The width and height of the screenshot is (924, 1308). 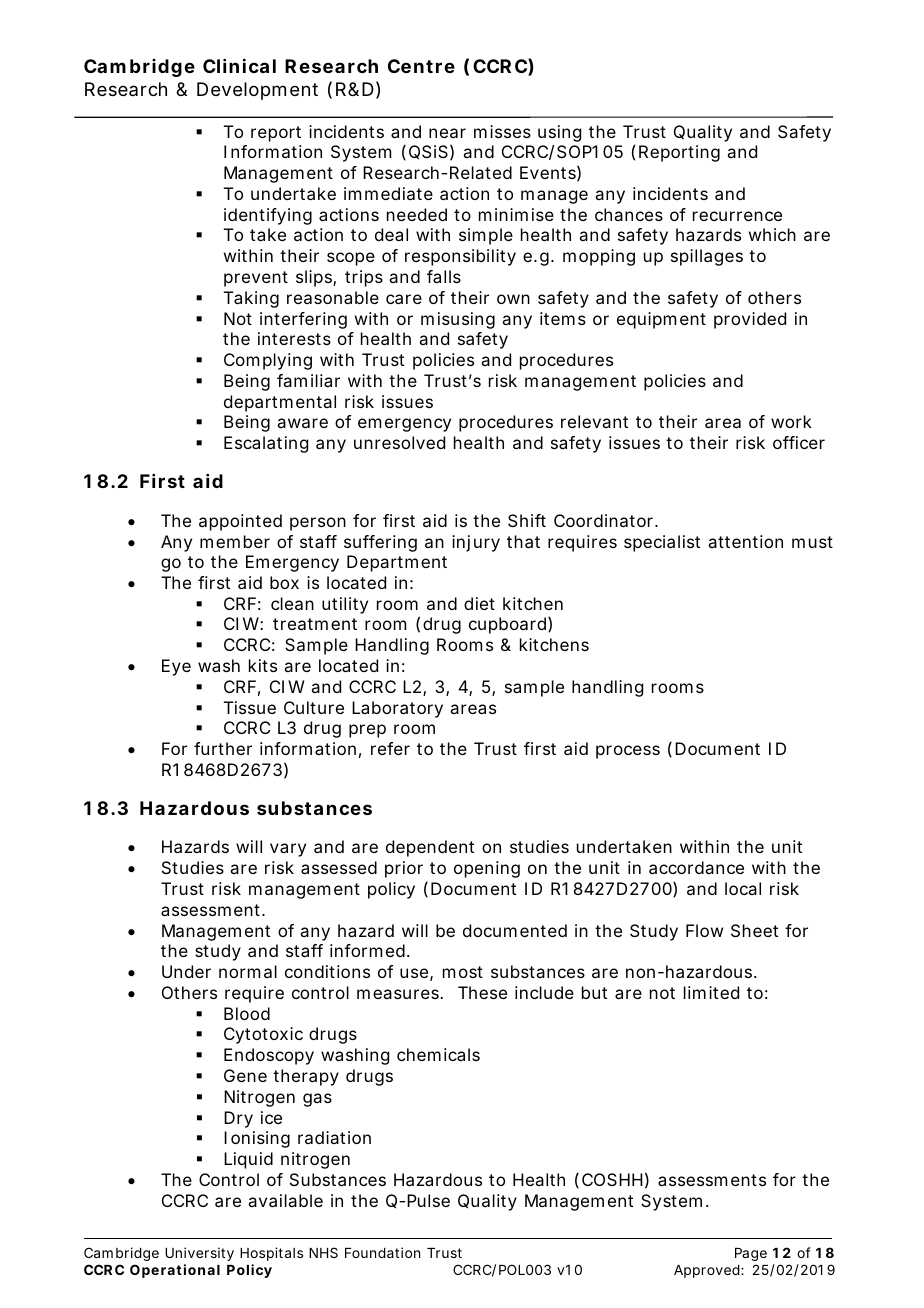 What do you see at coordinates (527, 520) in the screenshot?
I see `Shift` at bounding box center [527, 520].
